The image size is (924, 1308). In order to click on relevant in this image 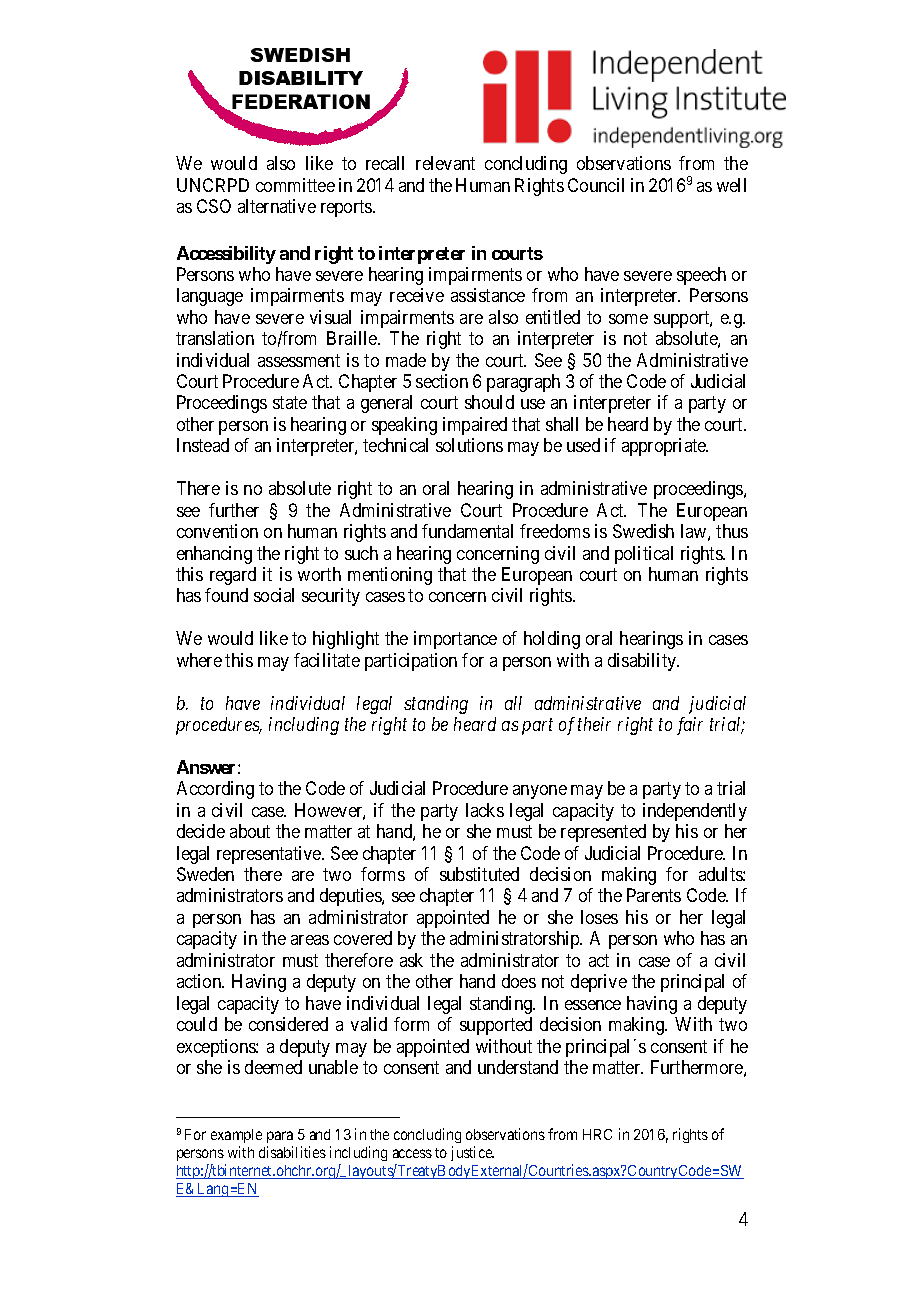, I will do `click(445, 163)`.
